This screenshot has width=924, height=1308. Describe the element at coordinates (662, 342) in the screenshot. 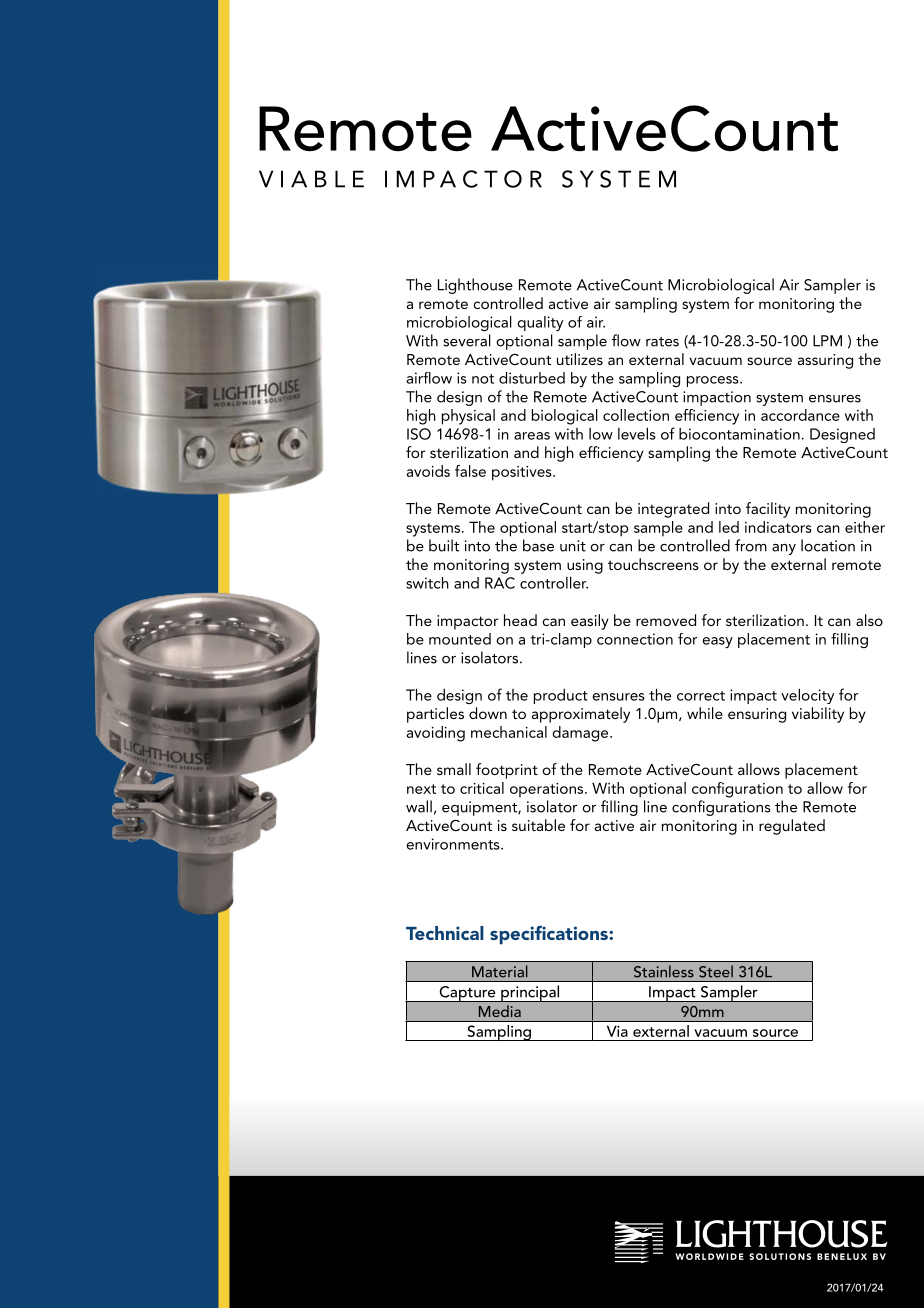

I see `rates` at that location.
